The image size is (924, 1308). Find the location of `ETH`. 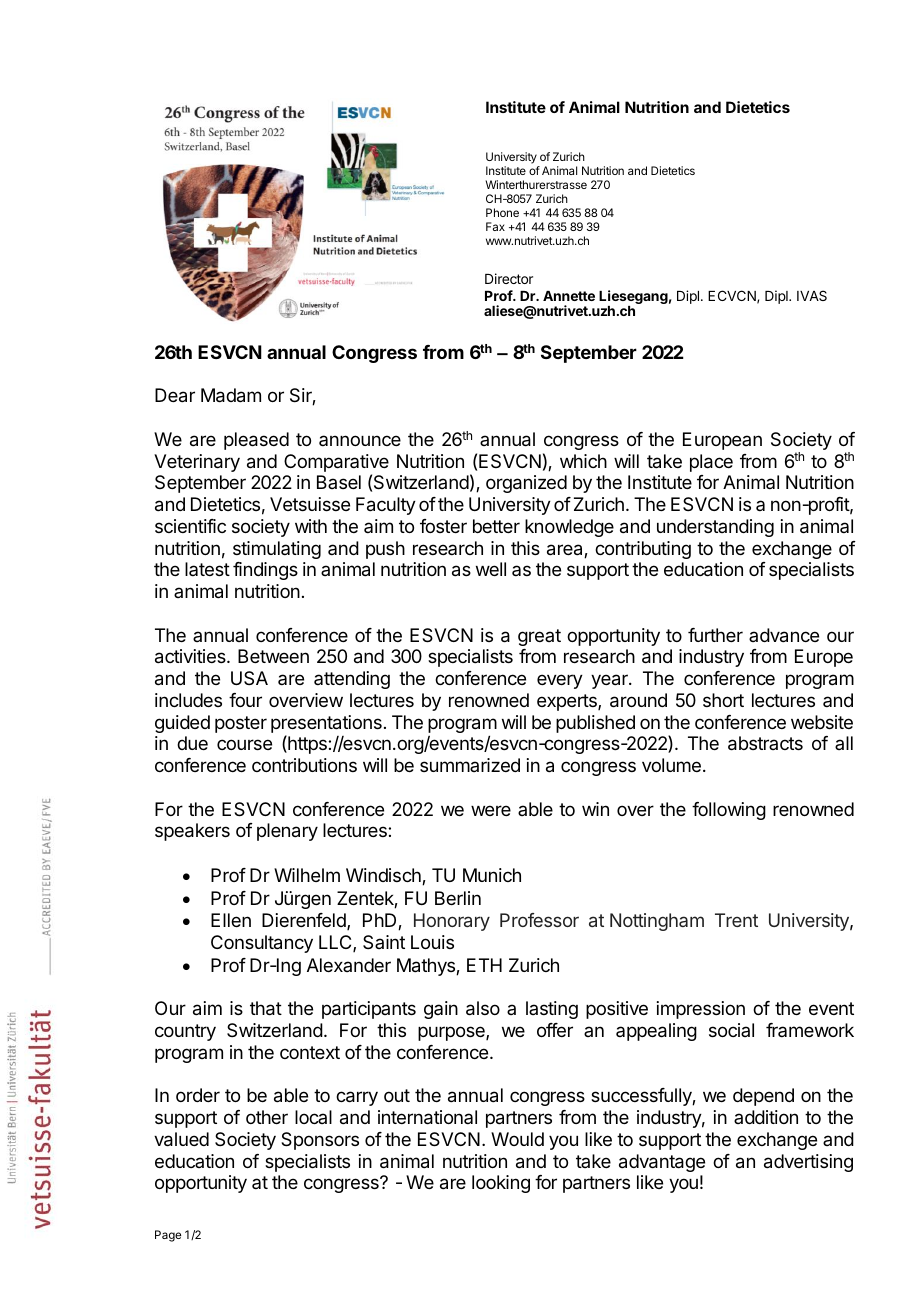

ETH is located at coordinates (484, 965).
